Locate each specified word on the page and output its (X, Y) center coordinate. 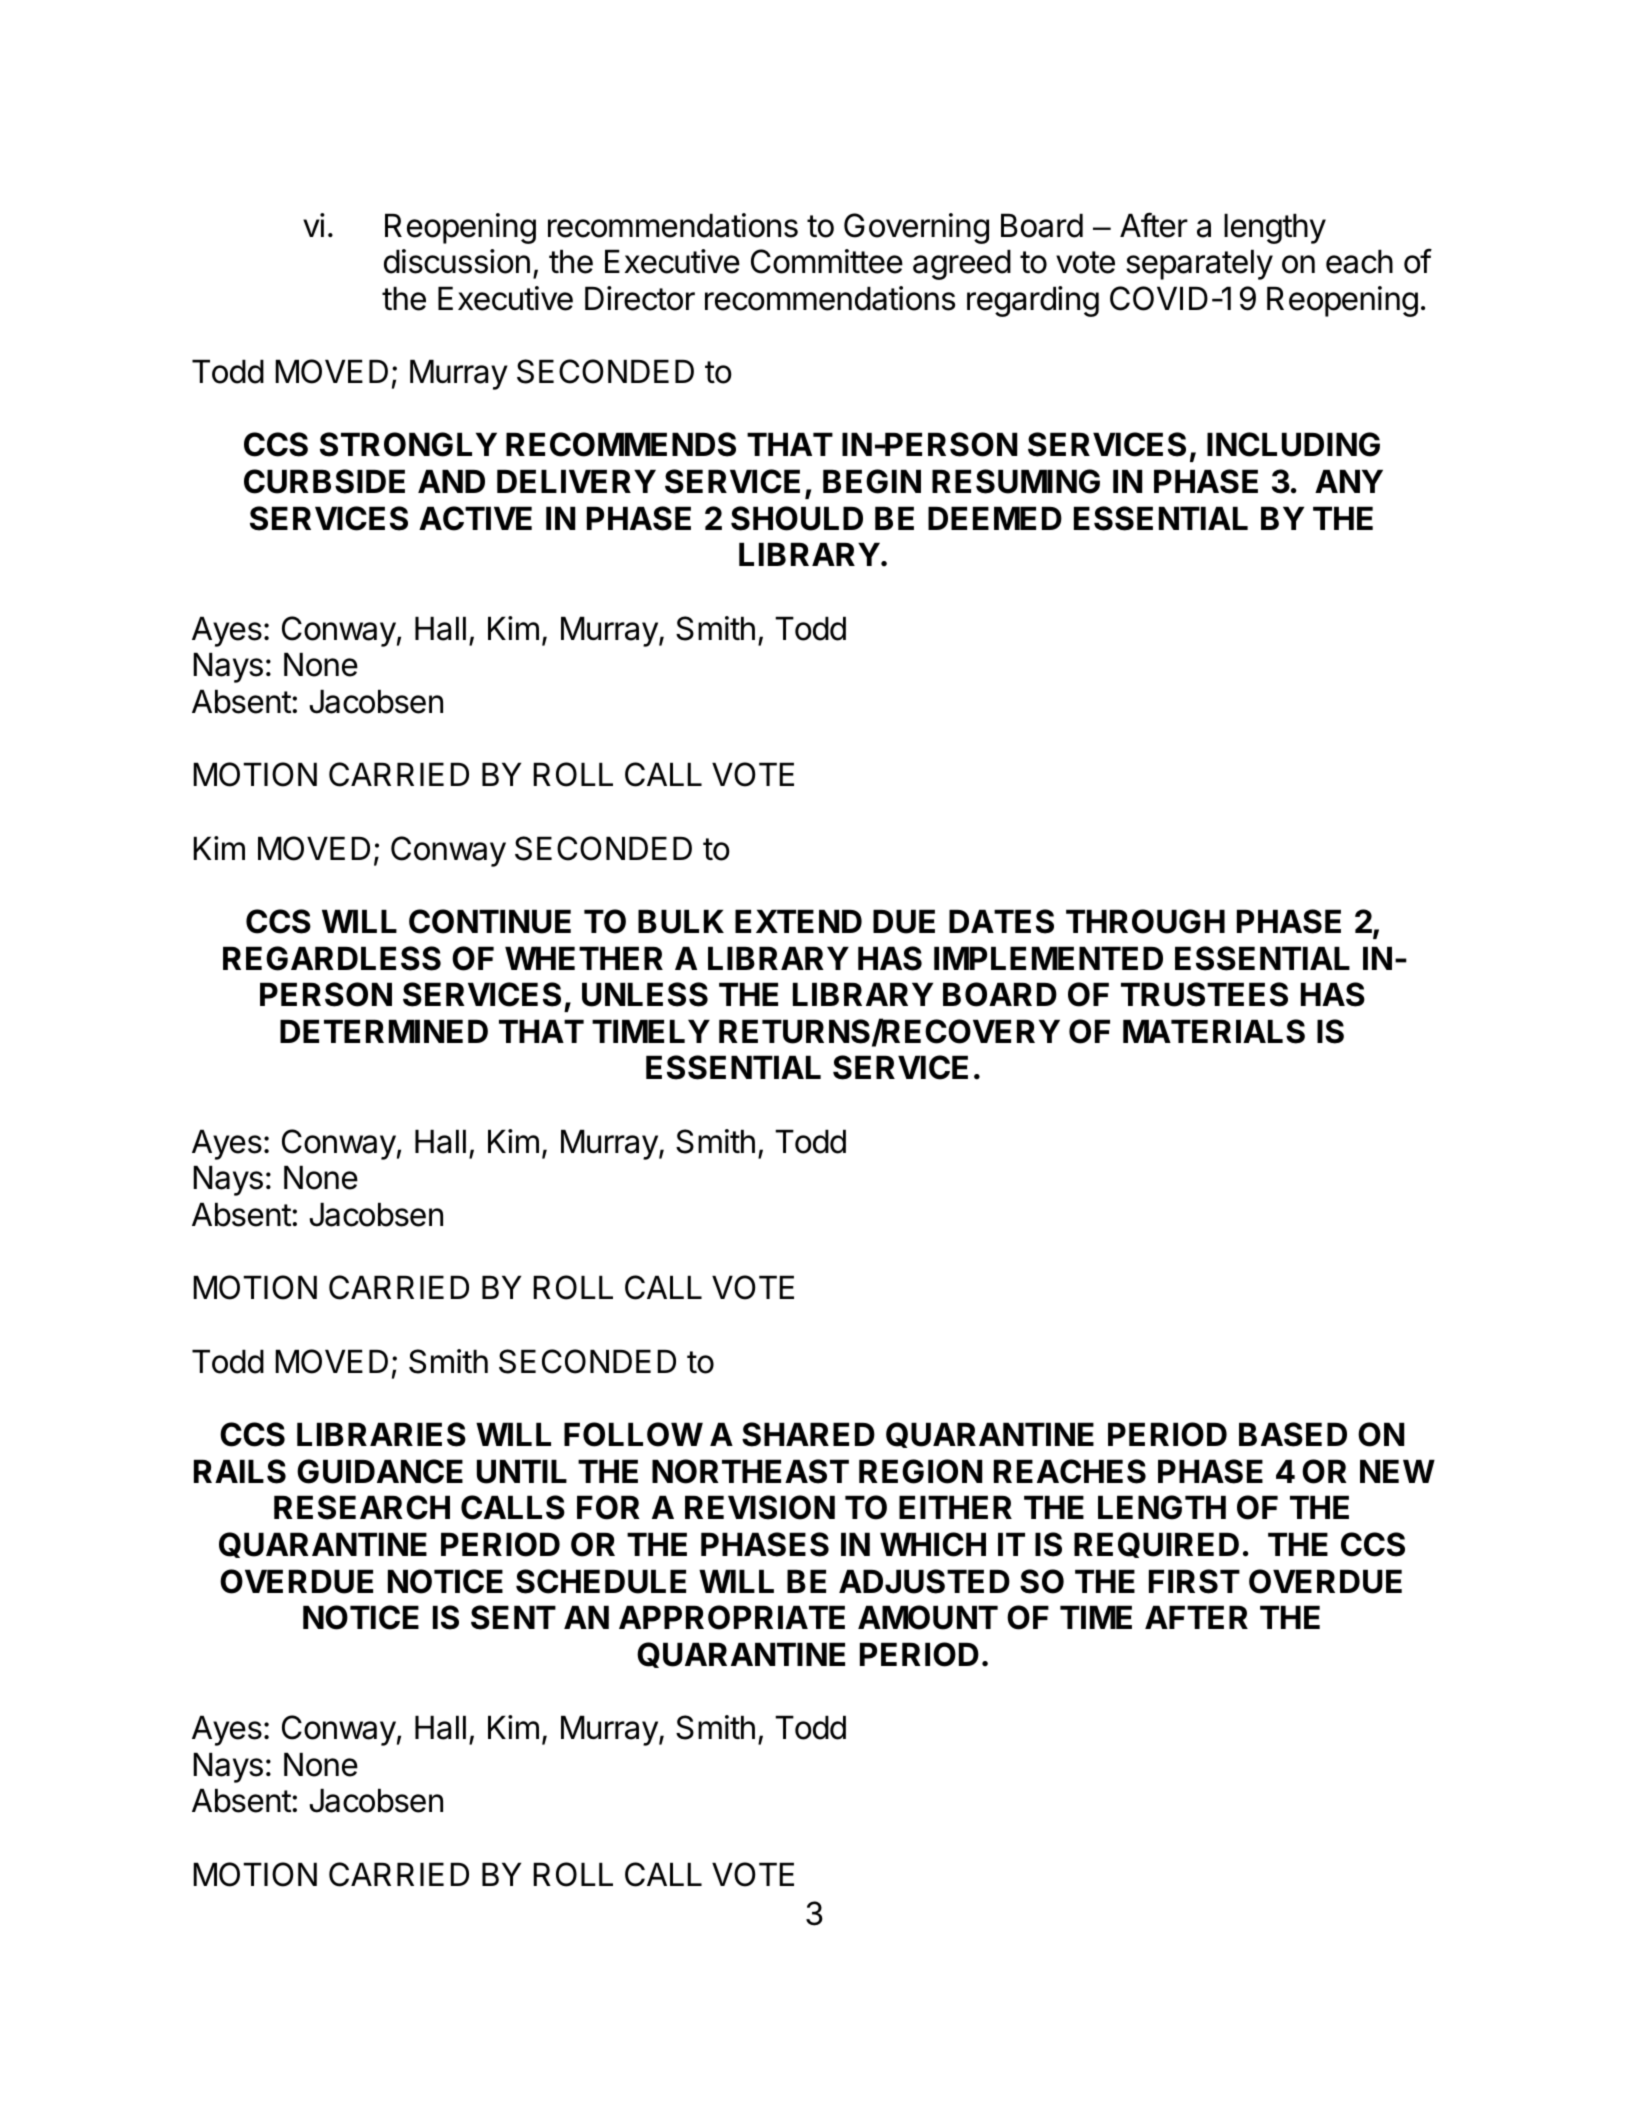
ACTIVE (475, 518)
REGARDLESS (332, 958)
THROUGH (1145, 921)
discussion (457, 261)
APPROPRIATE (732, 1617)
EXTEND (798, 921)
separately (1199, 265)
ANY (1349, 481)
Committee (827, 261)
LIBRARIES (381, 1434)
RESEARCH (362, 1507)
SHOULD (797, 518)
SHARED (808, 1434)
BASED (1293, 1434)
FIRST (1194, 1581)
